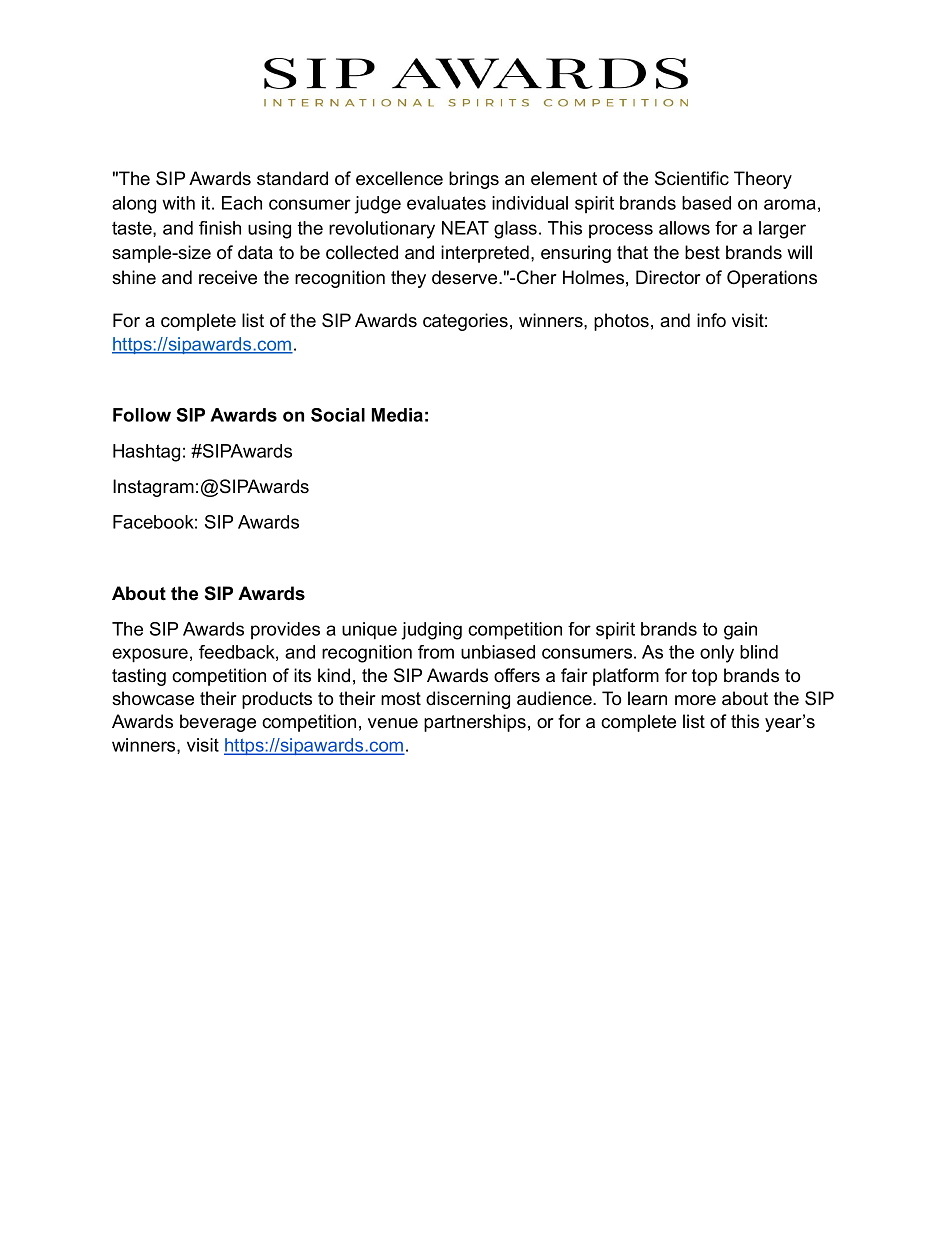 The width and height of the image is (952, 1233). What do you see at coordinates (446, 203) in the image?
I see `evaluates` at bounding box center [446, 203].
